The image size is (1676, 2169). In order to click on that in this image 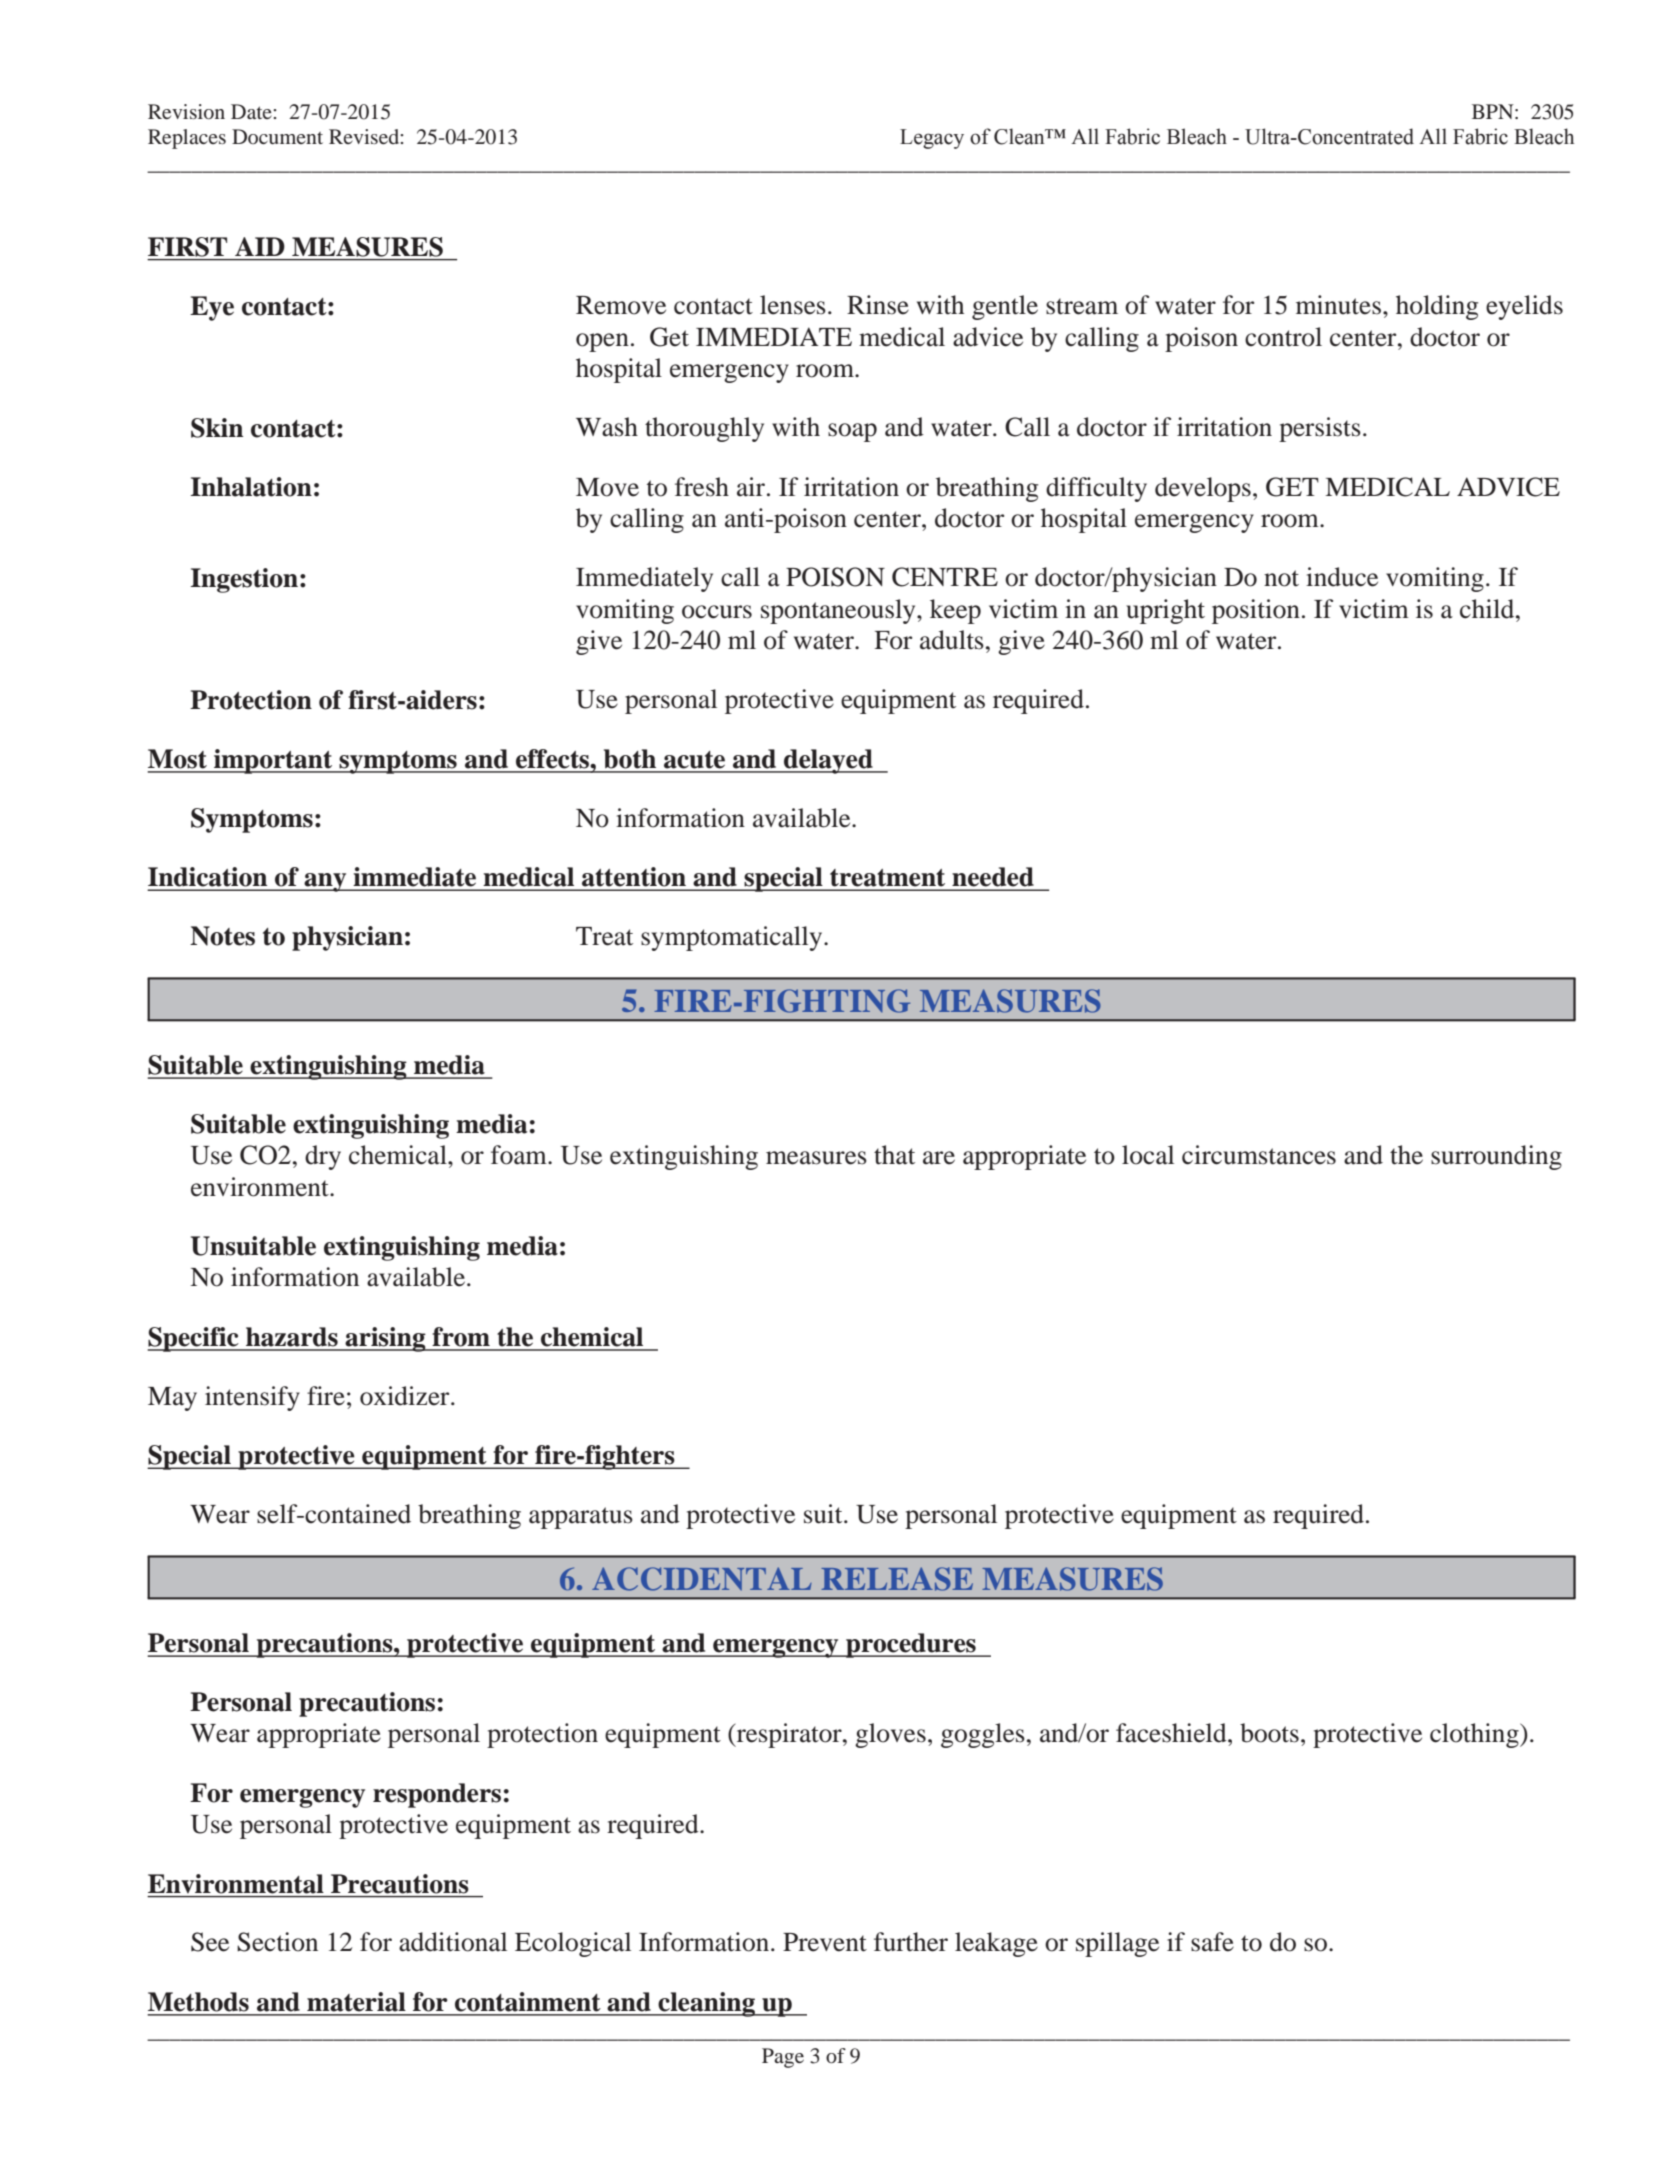, I will do `click(894, 1155)`.
